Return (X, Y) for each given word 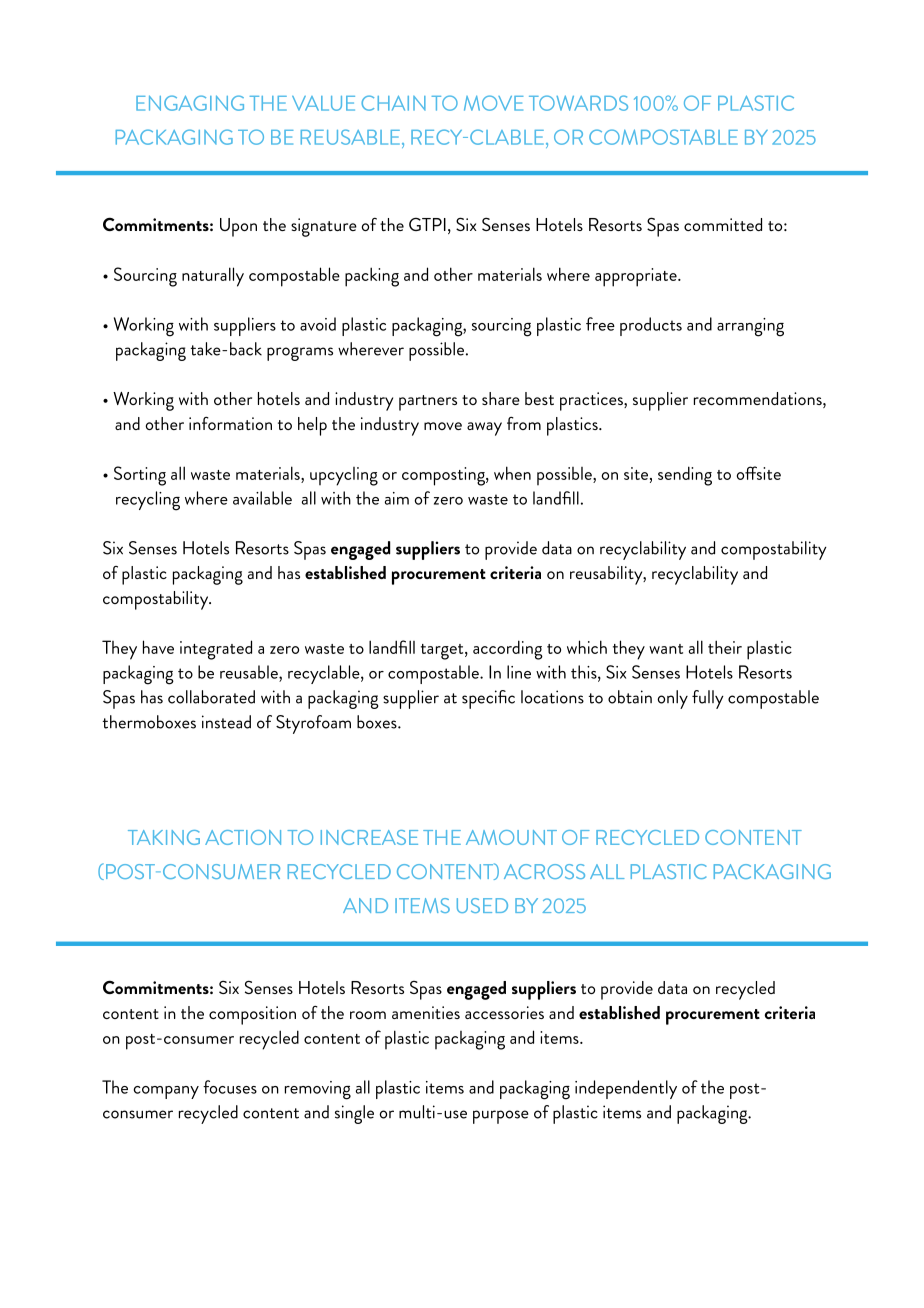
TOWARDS (578, 103)
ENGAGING (190, 103)
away (484, 429)
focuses (230, 1087)
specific (488, 699)
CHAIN (393, 103)
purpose (501, 1117)
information (230, 423)
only (672, 699)
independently (626, 1089)
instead (226, 722)
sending (685, 476)
